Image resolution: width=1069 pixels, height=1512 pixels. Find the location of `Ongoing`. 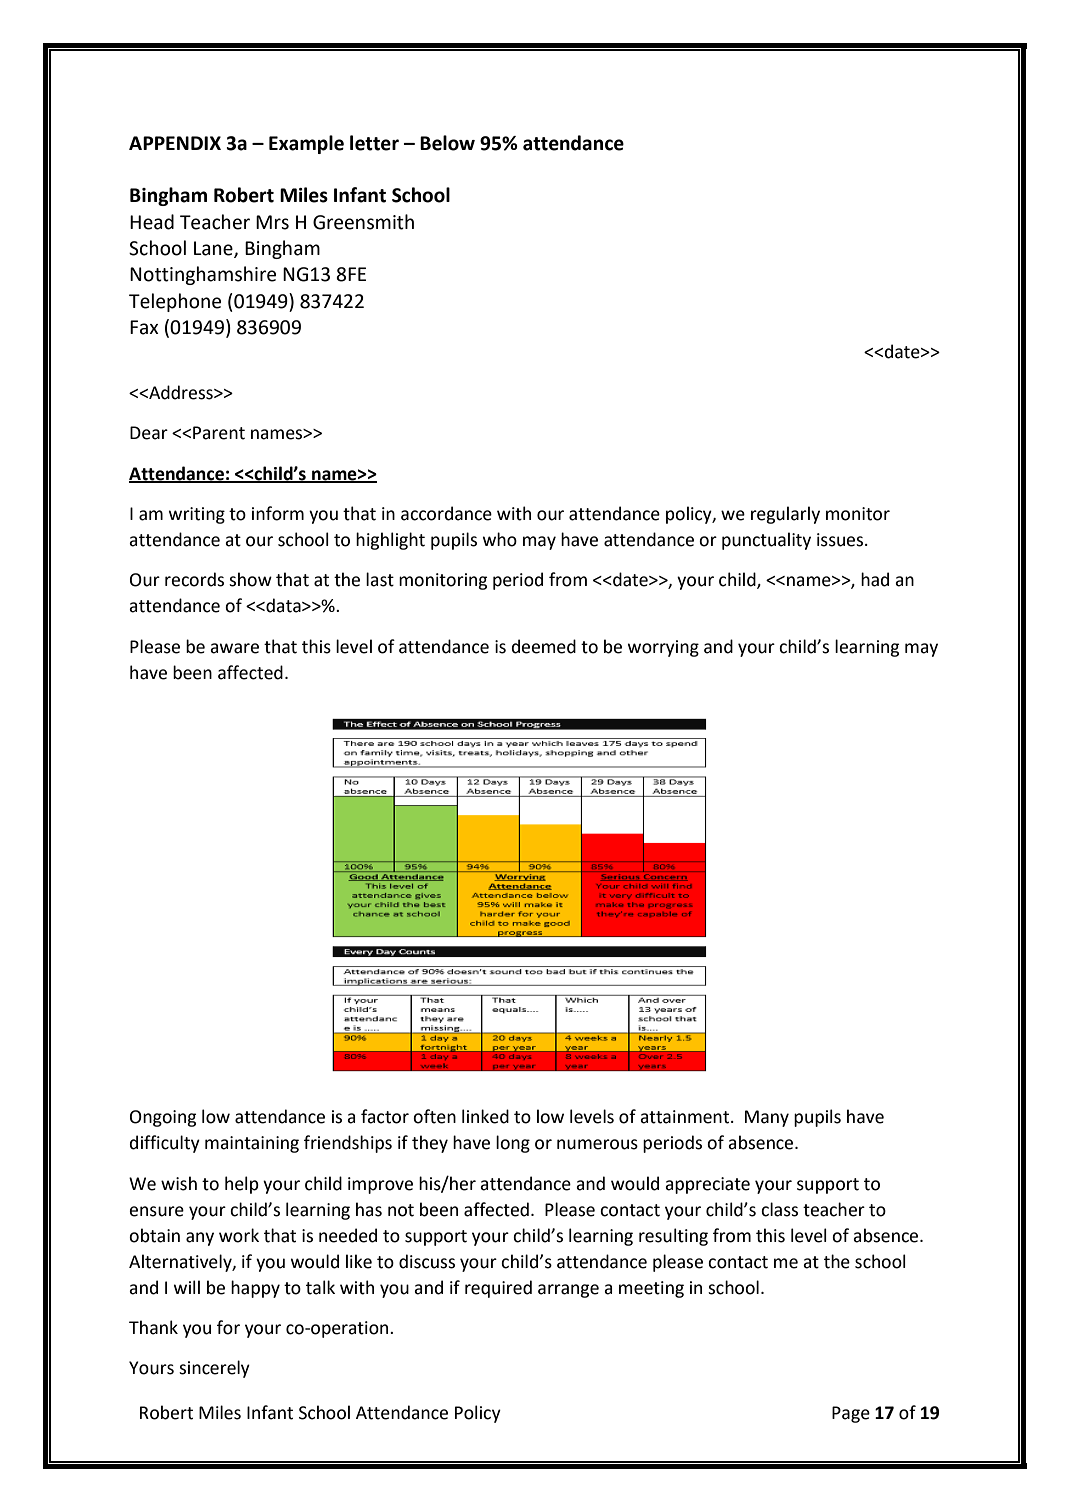

Ongoing is located at coordinates (163, 1118).
